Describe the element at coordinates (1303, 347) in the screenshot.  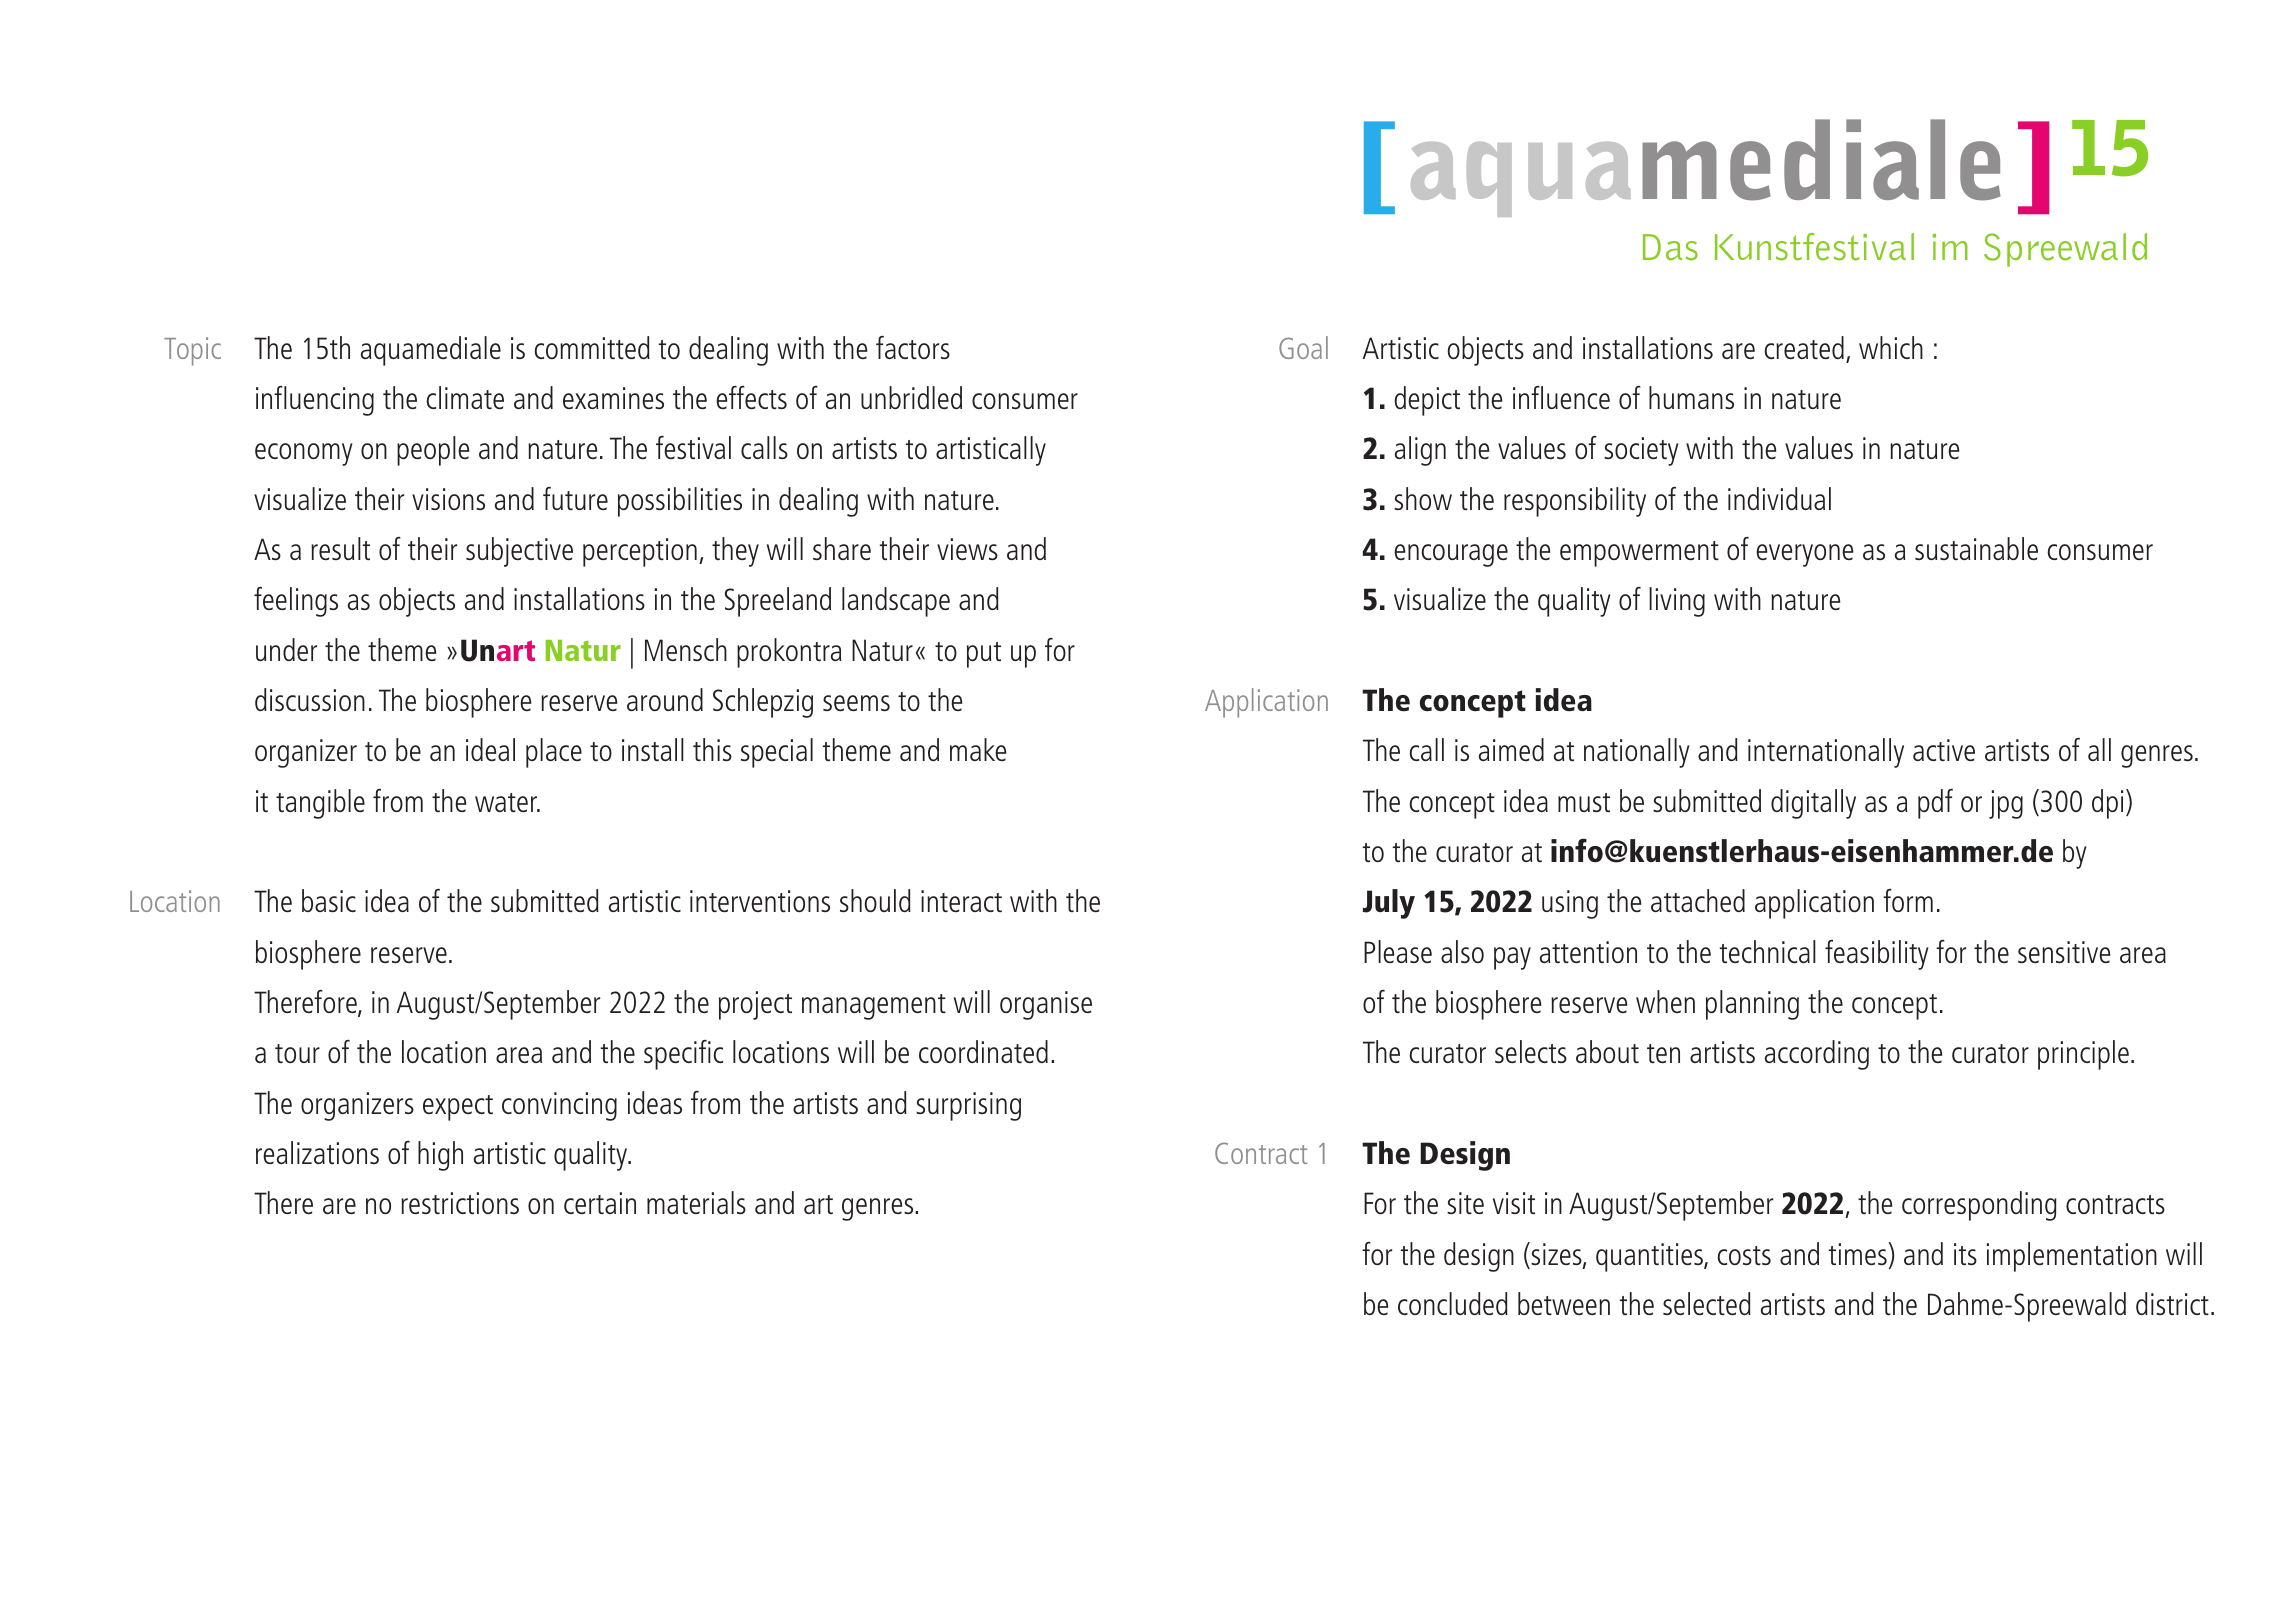
I see `Goal` at that location.
